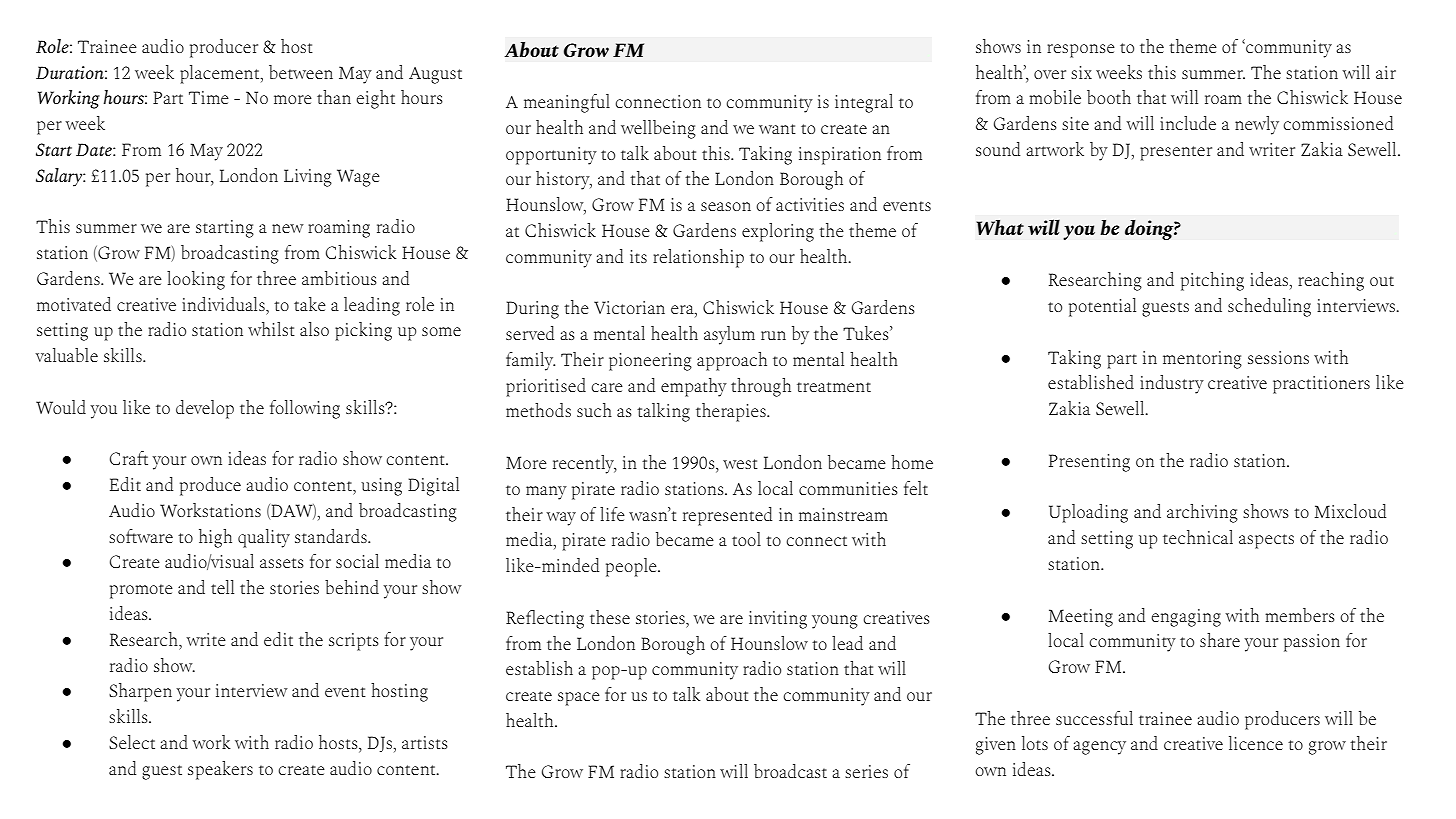  Describe the element at coordinates (1186, 618) in the image. I see `engaging` at that location.
